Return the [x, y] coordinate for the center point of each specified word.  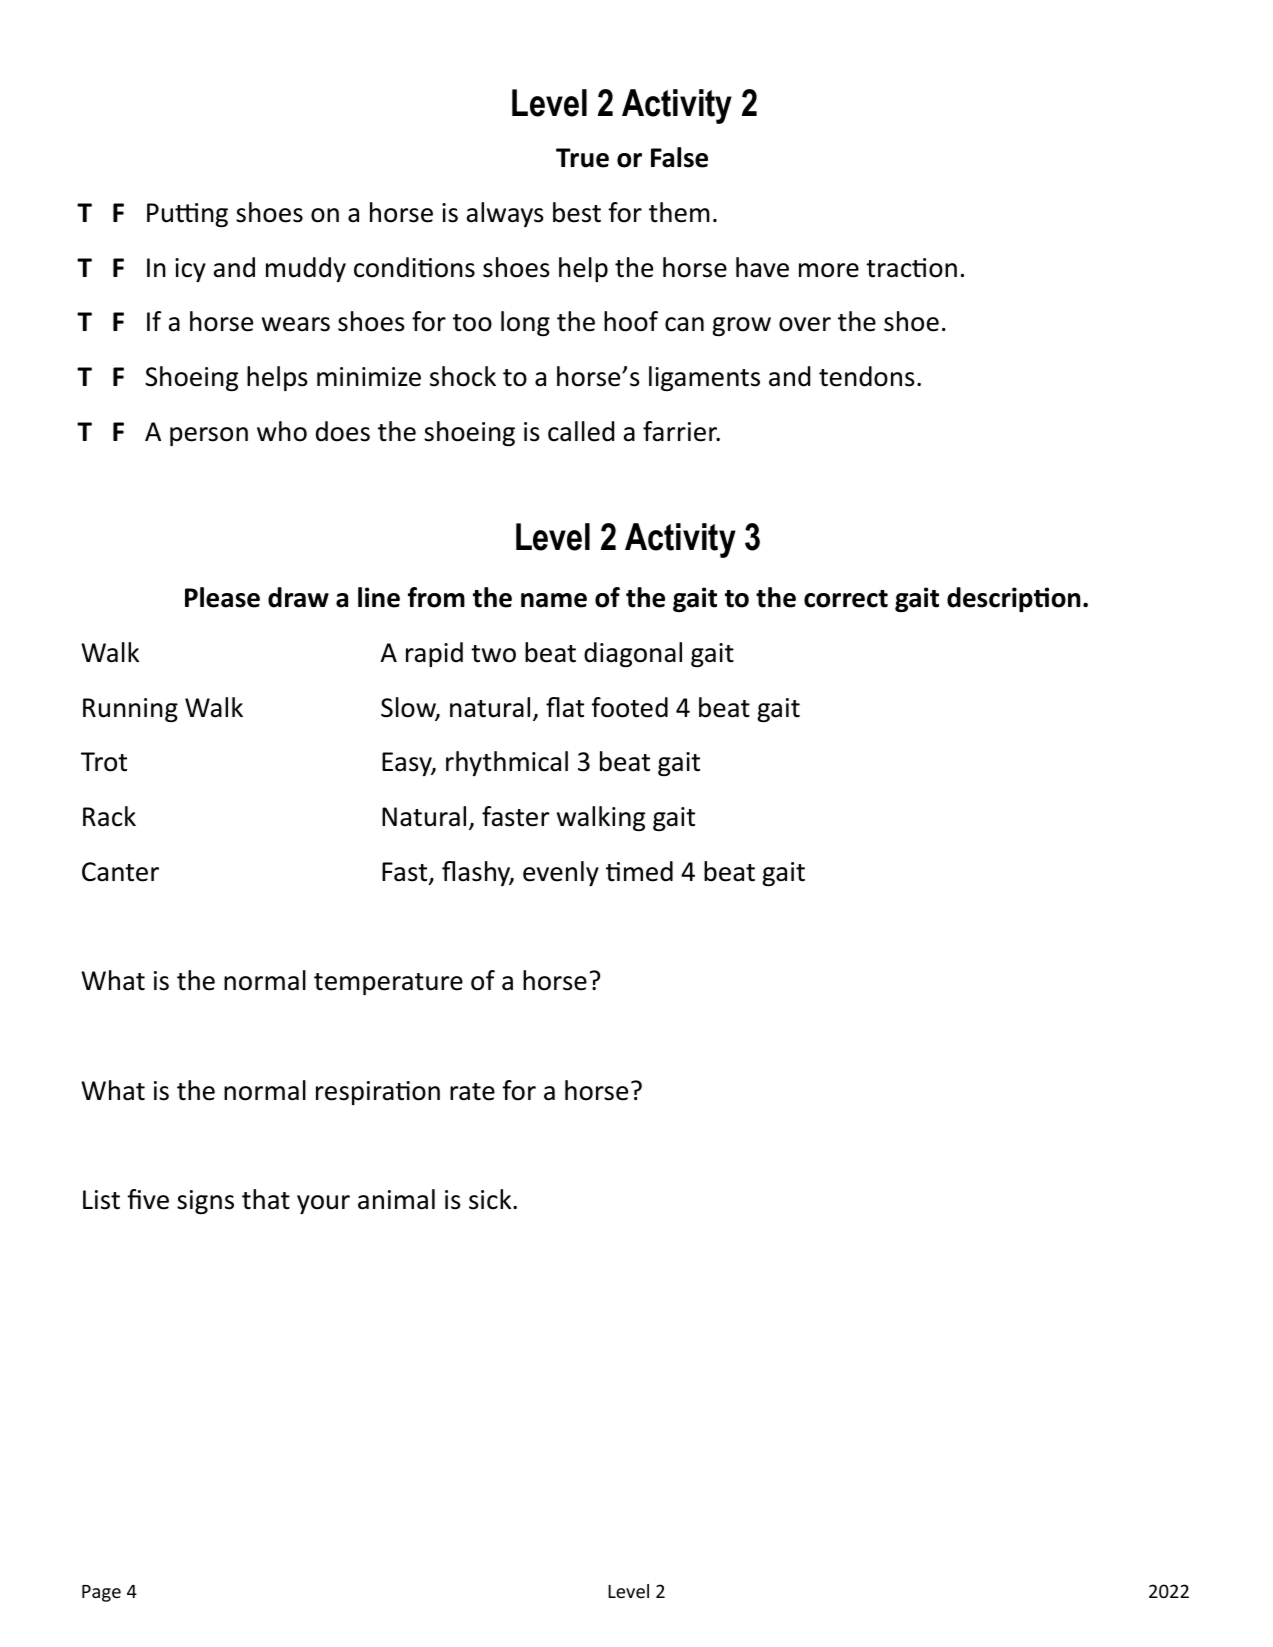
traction [911, 268]
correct [846, 599]
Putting [187, 215]
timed [639, 871]
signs [205, 1202]
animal [396, 1199]
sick [491, 1199]
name [554, 600]
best [577, 212]
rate [472, 1092]
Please [222, 597]
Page [101, 1593]
